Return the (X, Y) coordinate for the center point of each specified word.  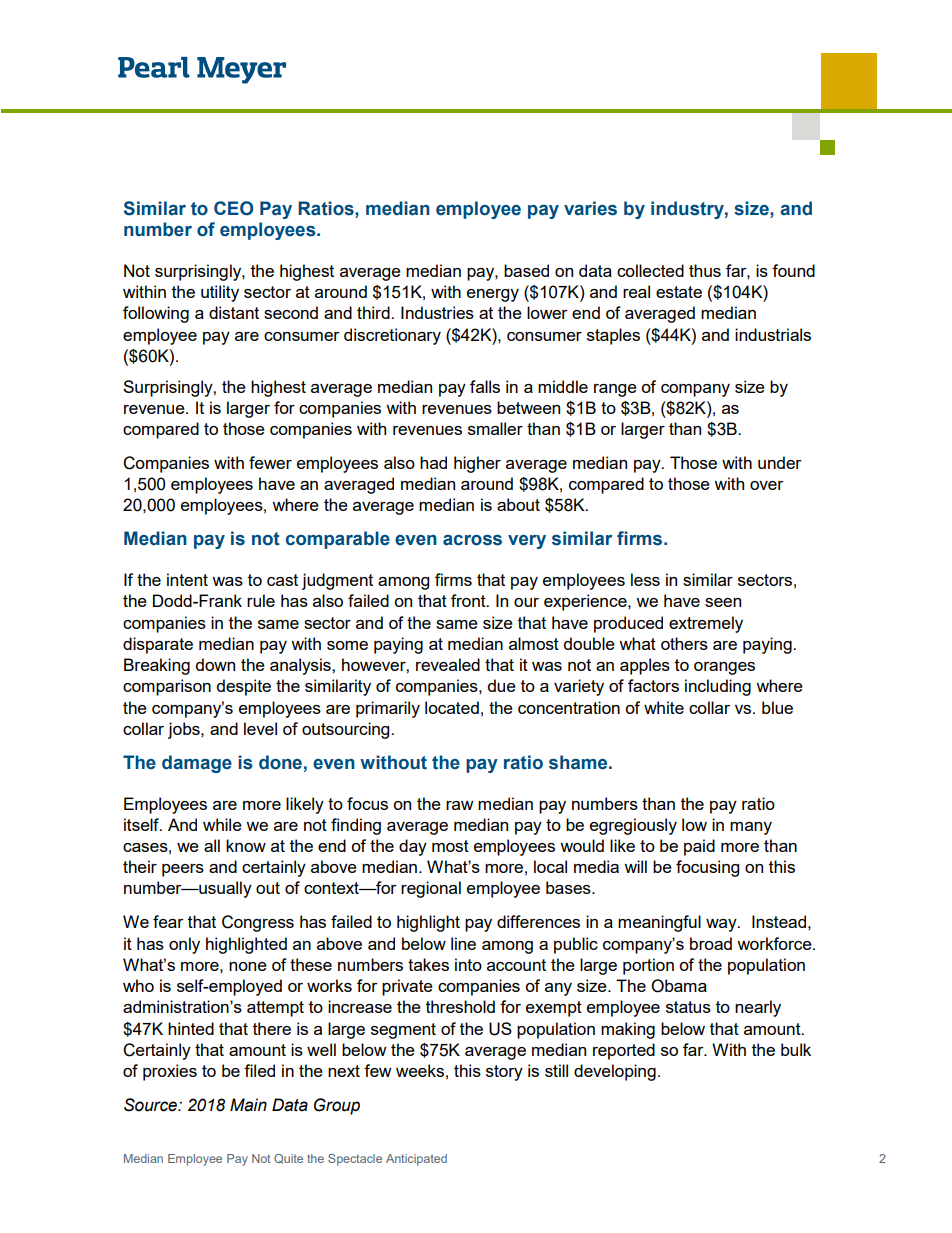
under (780, 462)
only (184, 945)
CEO (233, 208)
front (469, 600)
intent (187, 579)
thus (705, 270)
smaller (495, 428)
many (751, 828)
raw (460, 805)
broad (711, 943)
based (526, 270)
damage (197, 764)
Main (248, 1105)
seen (723, 602)
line (463, 943)
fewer (270, 462)
